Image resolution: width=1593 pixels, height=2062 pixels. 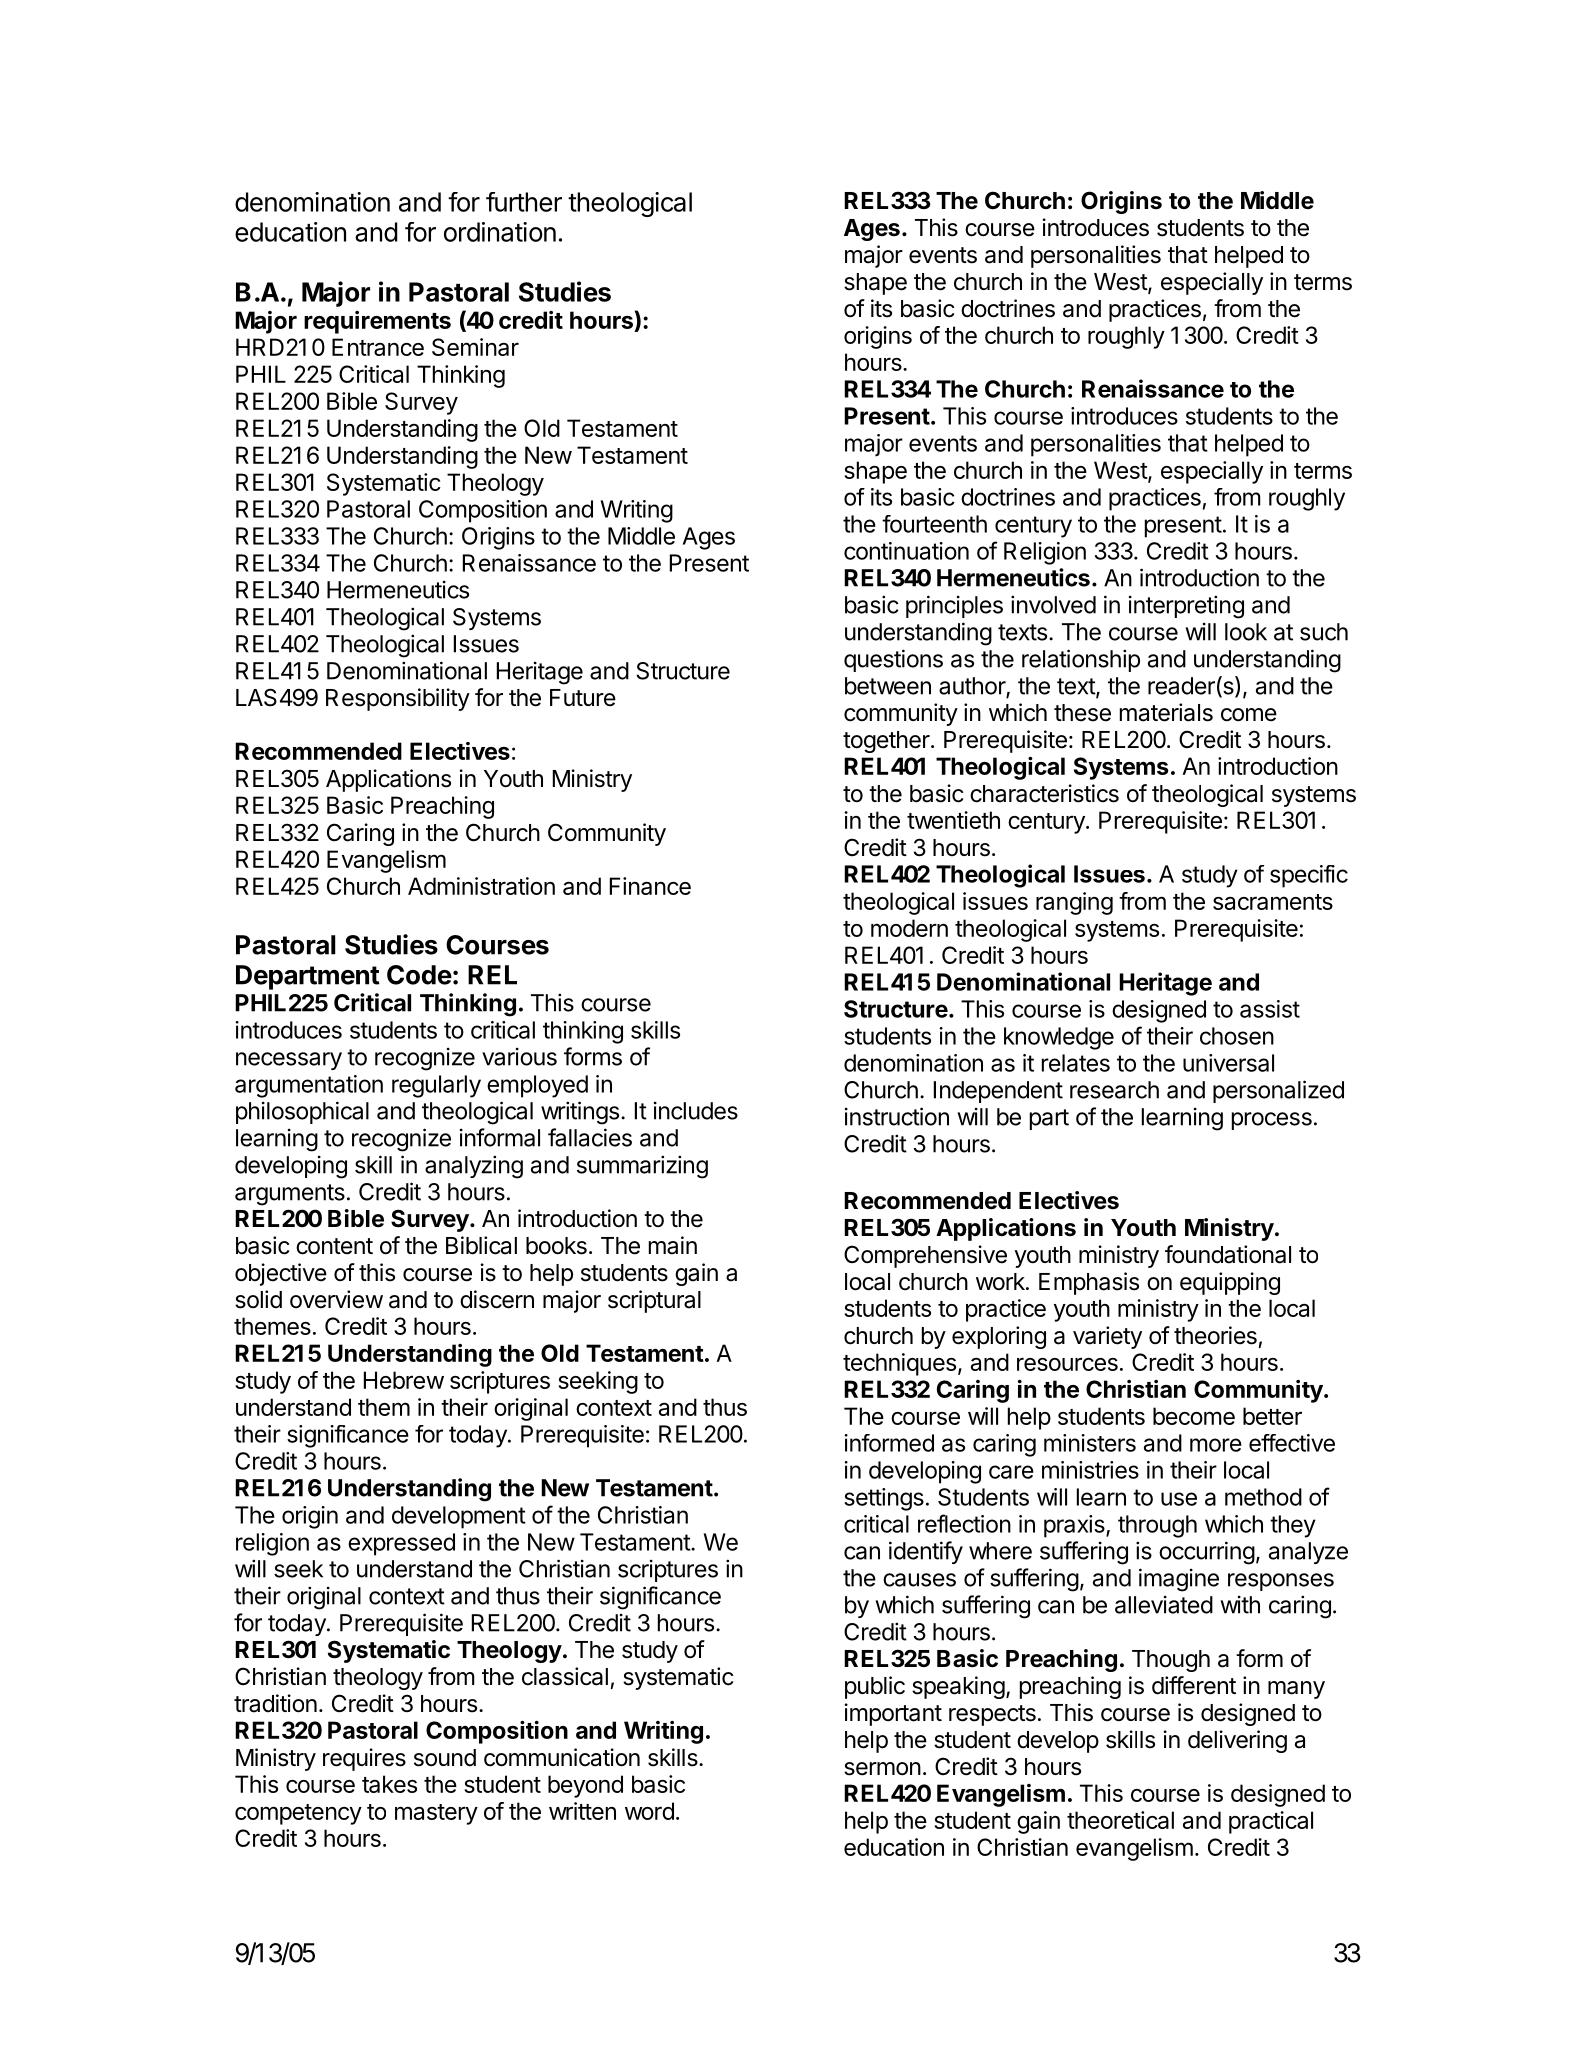 I want to click on requirements, so click(x=377, y=322).
